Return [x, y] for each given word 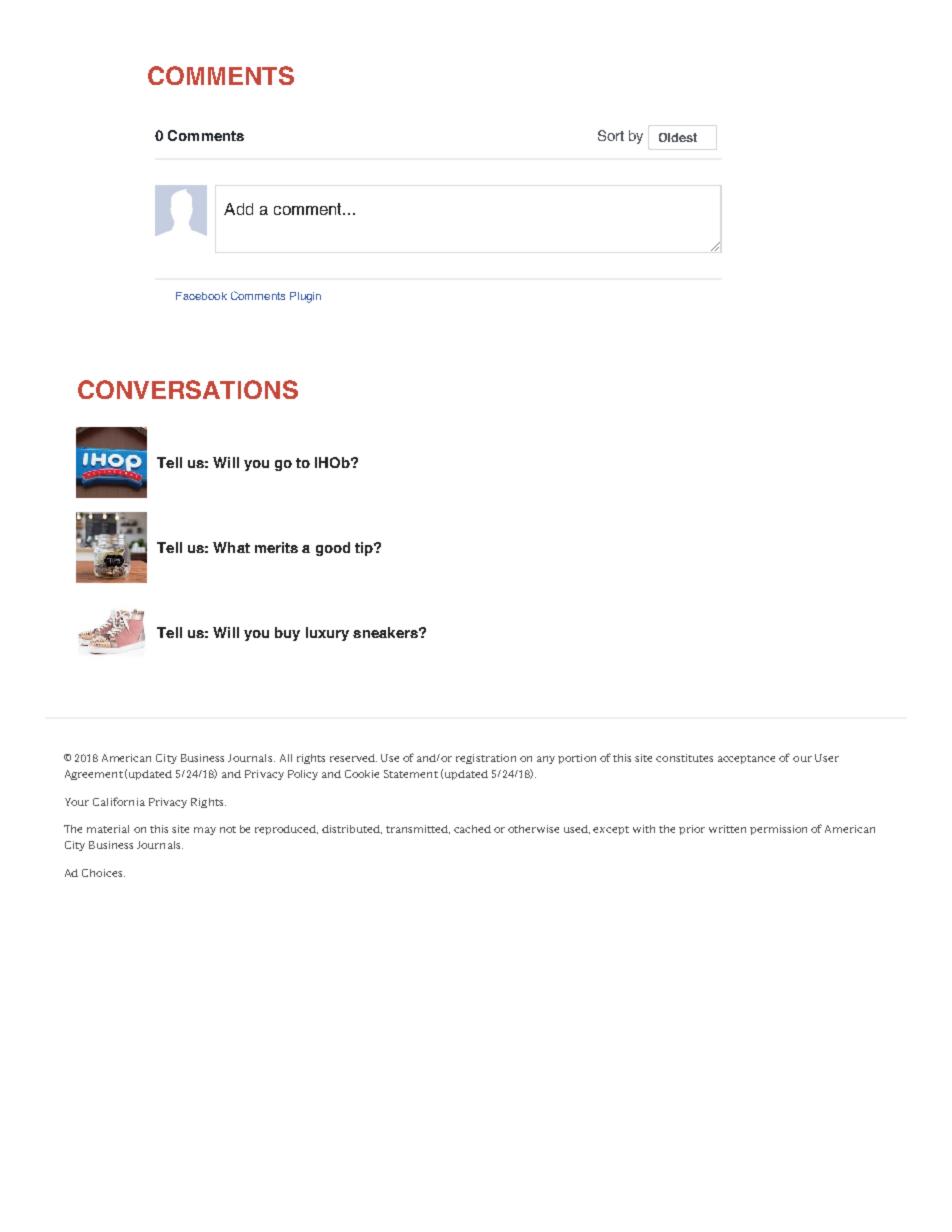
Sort [611, 135]
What [231, 547]
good [333, 549]
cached [472, 829]
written [727, 829]
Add [238, 209]
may [205, 831]
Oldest [678, 137]
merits [276, 547]
